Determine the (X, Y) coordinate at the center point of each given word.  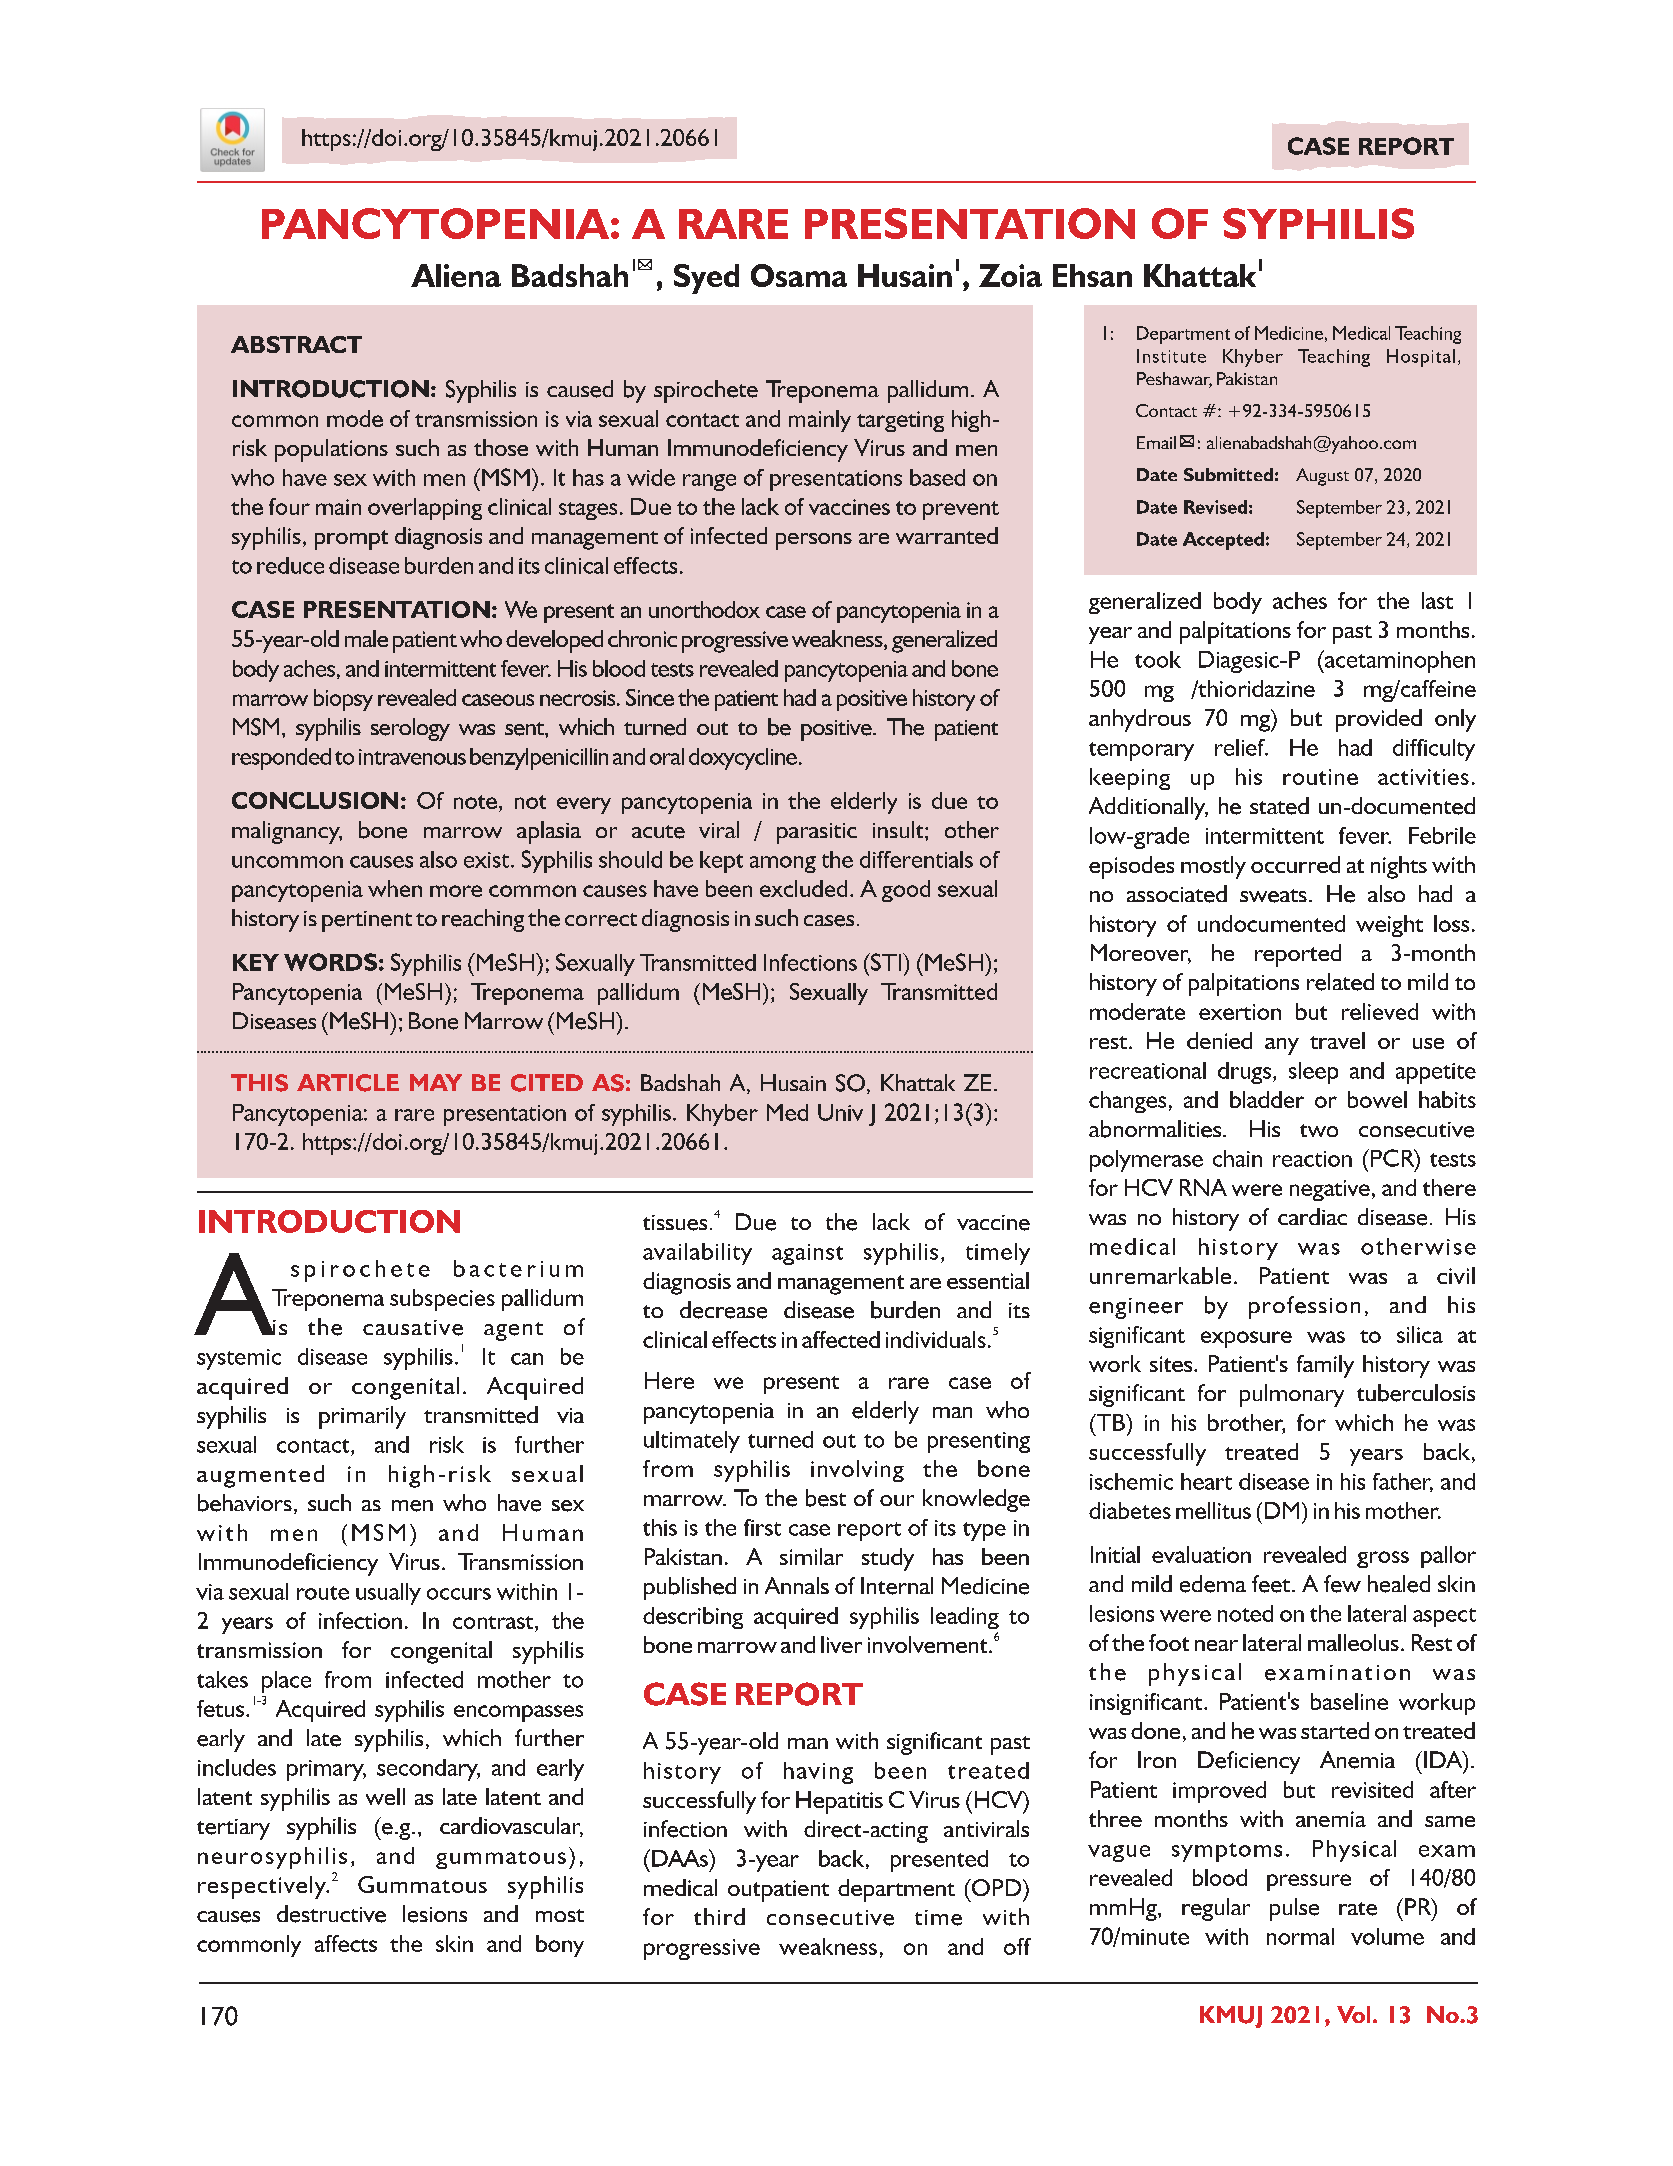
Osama (799, 275)
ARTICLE (348, 1083)
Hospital (1421, 358)
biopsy (343, 700)
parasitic (817, 833)
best (826, 1498)
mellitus (1213, 1510)
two (1319, 1130)
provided (1379, 720)
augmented (260, 1476)
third (719, 1916)
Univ (840, 1112)
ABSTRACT (296, 344)
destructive (331, 1914)
